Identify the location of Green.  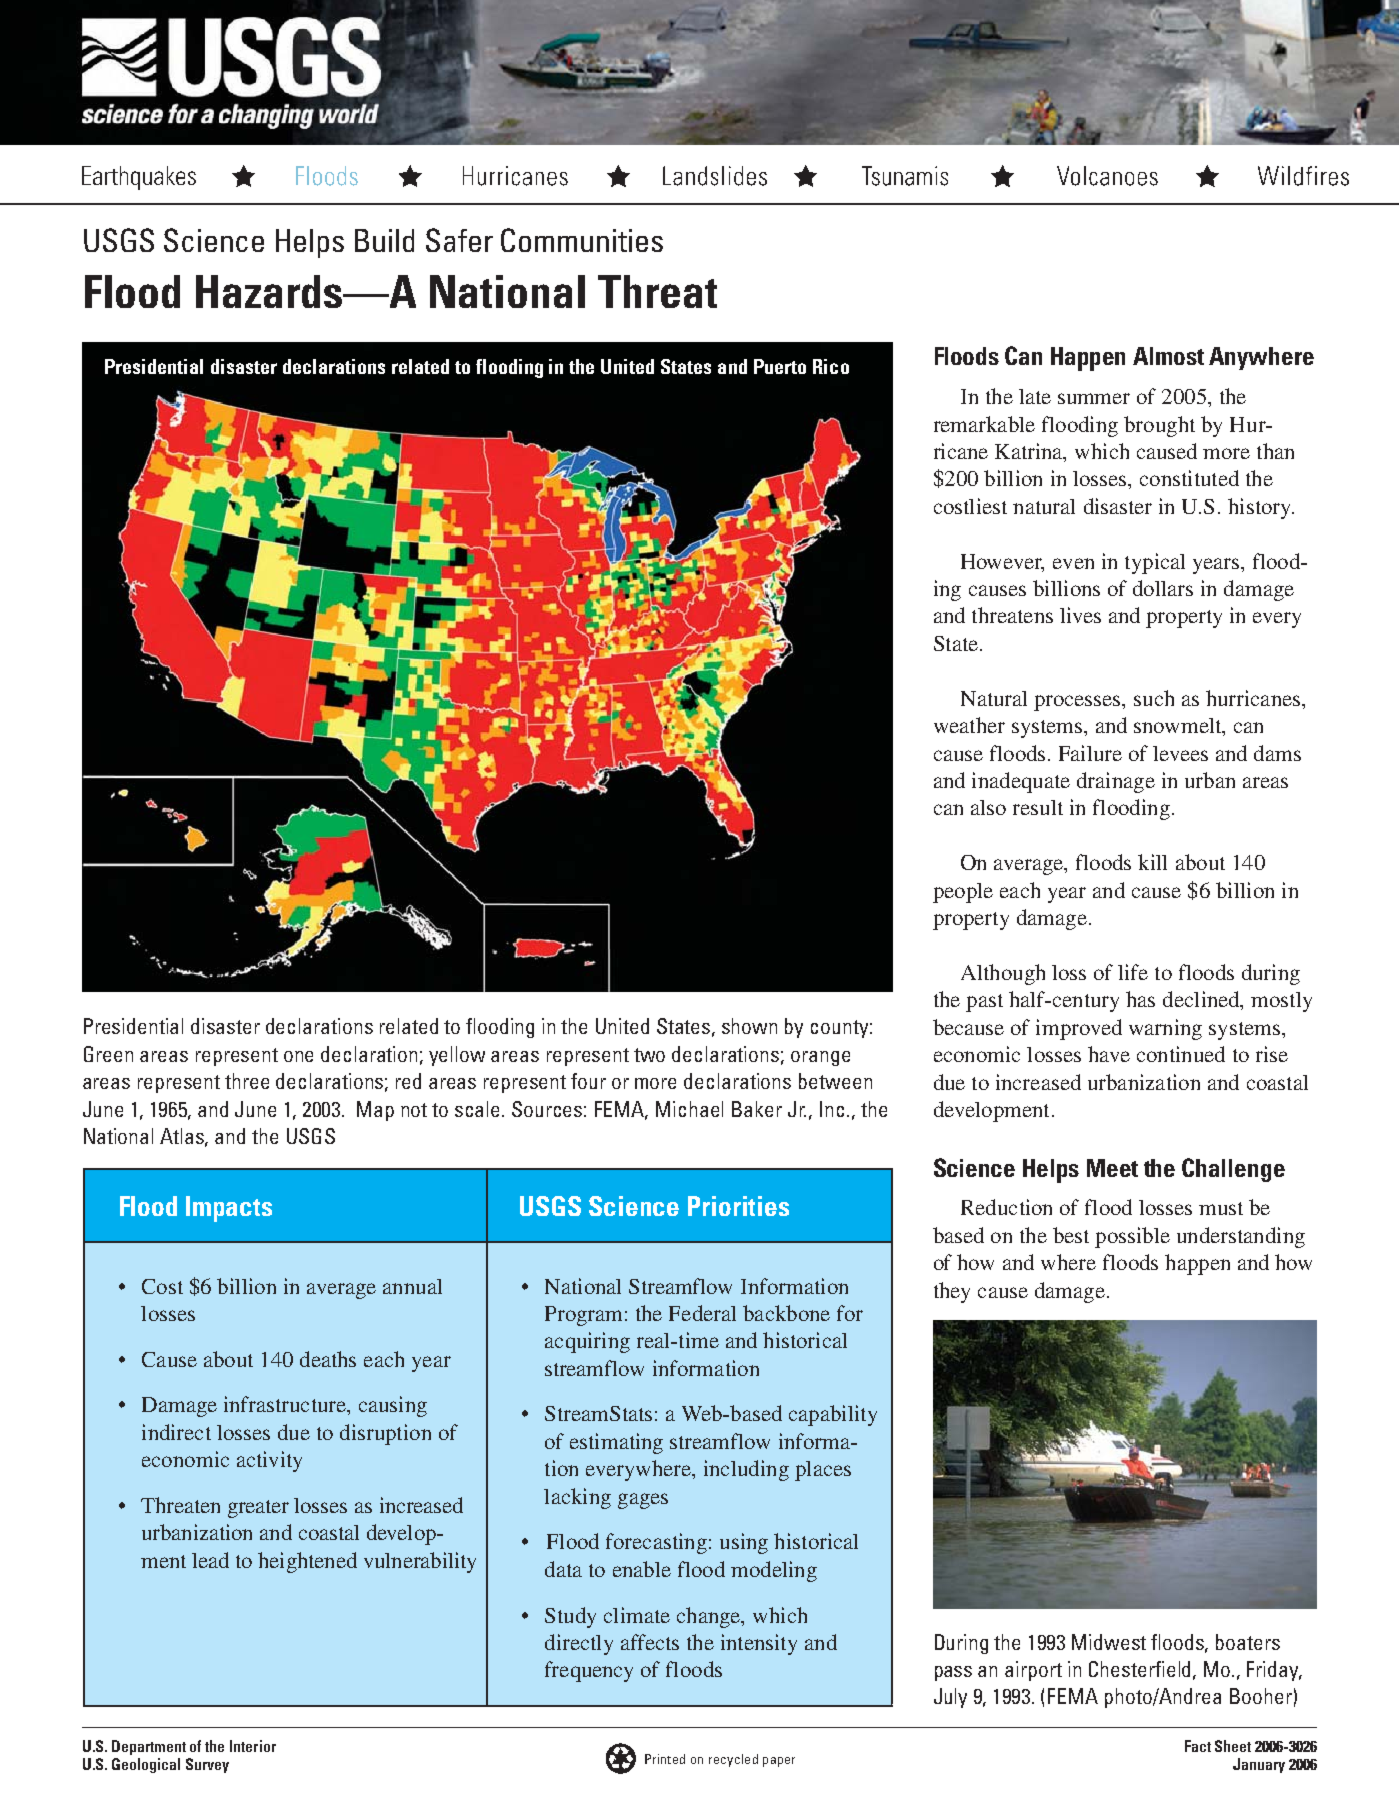
(108, 1054).
